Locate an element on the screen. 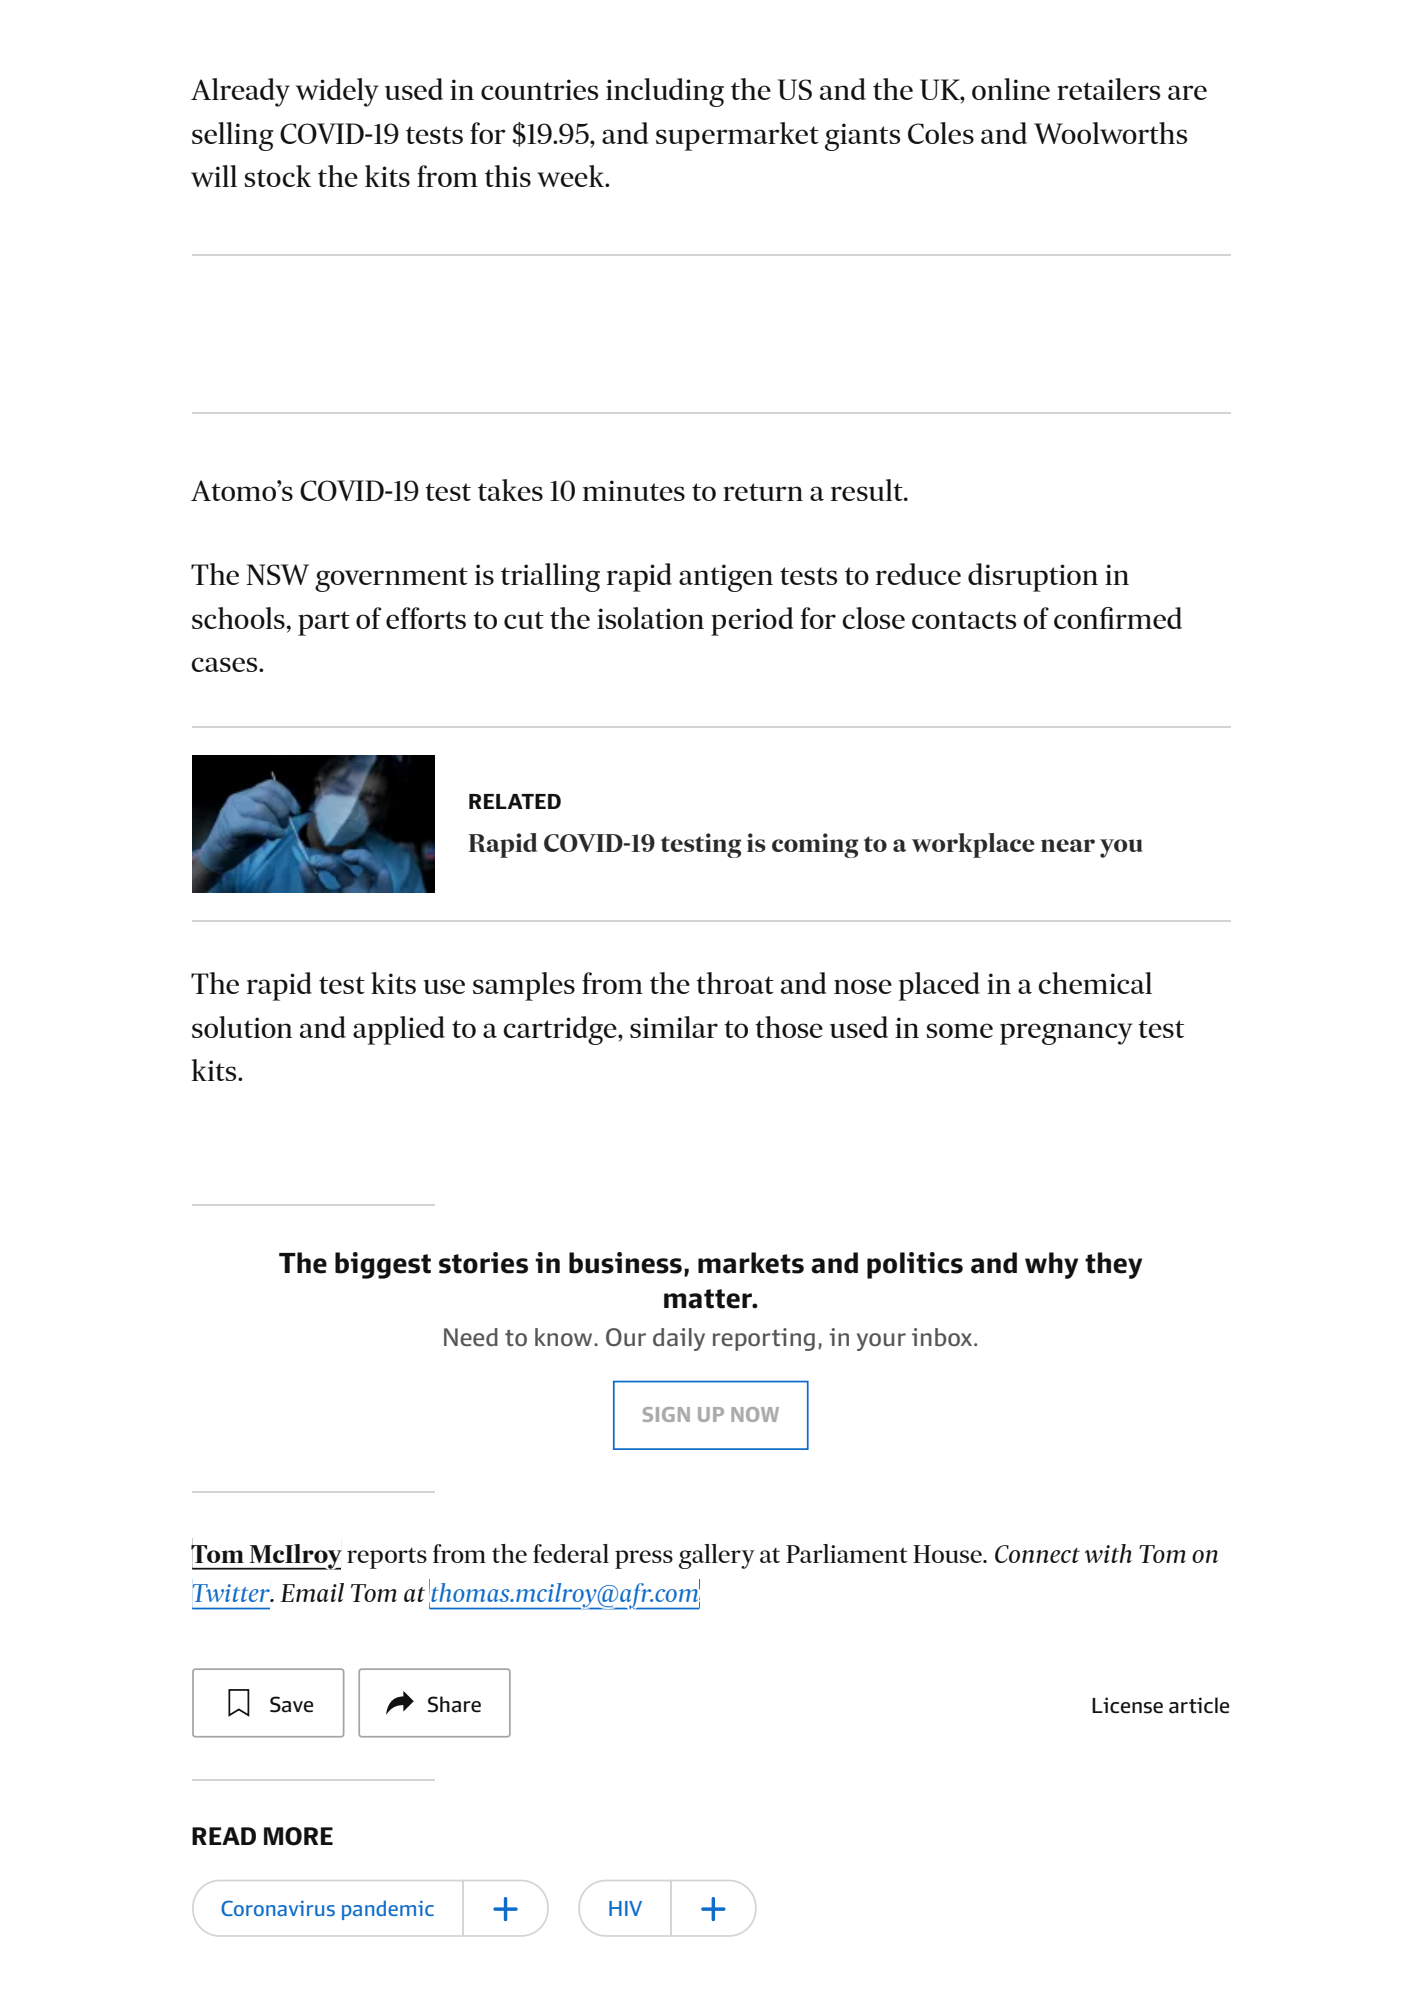 The image size is (1419, 2009). applied is located at coordinates (399, 1030).
